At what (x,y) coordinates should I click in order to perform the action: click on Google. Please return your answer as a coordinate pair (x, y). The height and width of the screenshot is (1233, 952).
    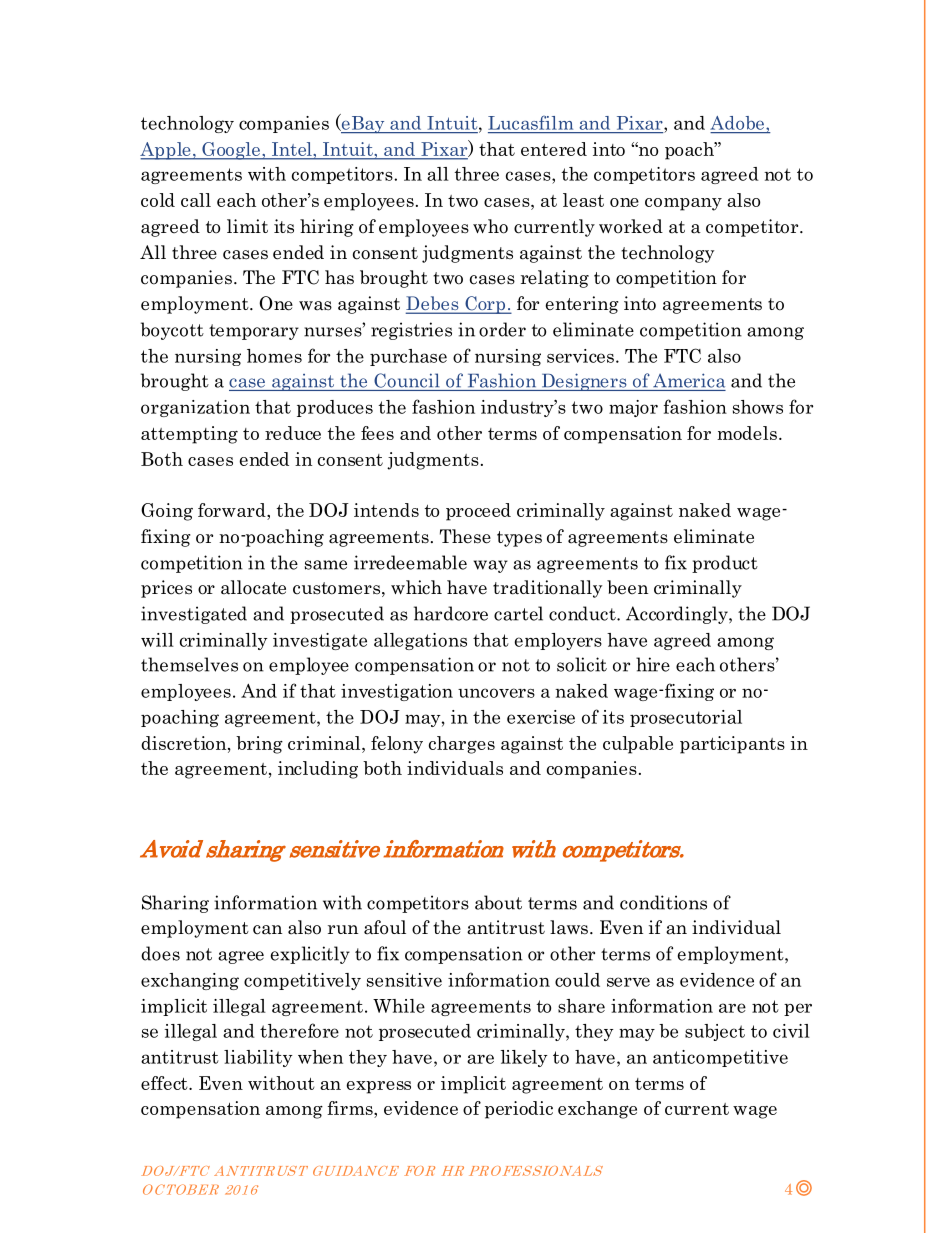
    Looking at the image, I should click on (231, 151).
